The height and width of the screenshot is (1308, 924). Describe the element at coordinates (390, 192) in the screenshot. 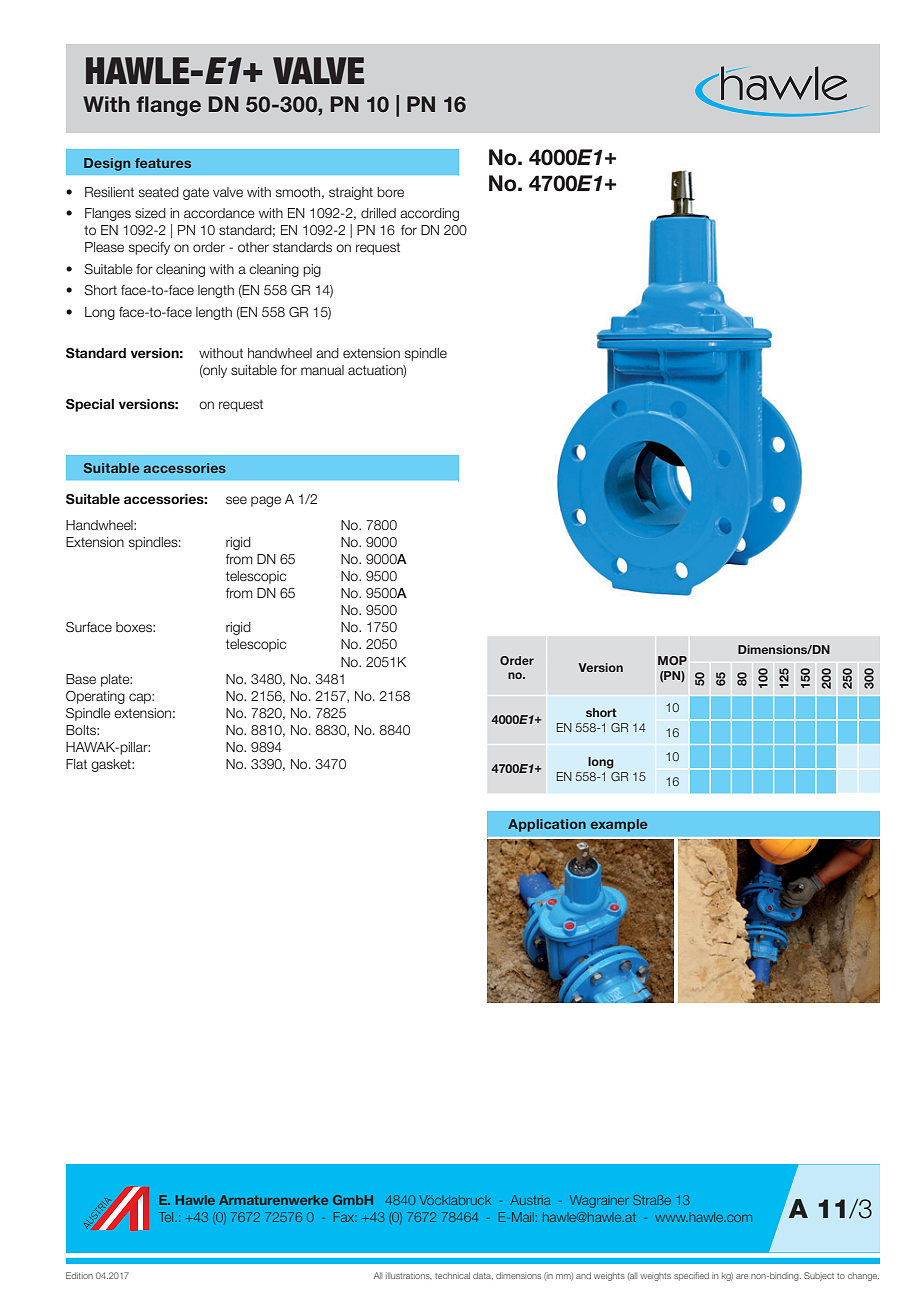

I see `bore` at that location.
